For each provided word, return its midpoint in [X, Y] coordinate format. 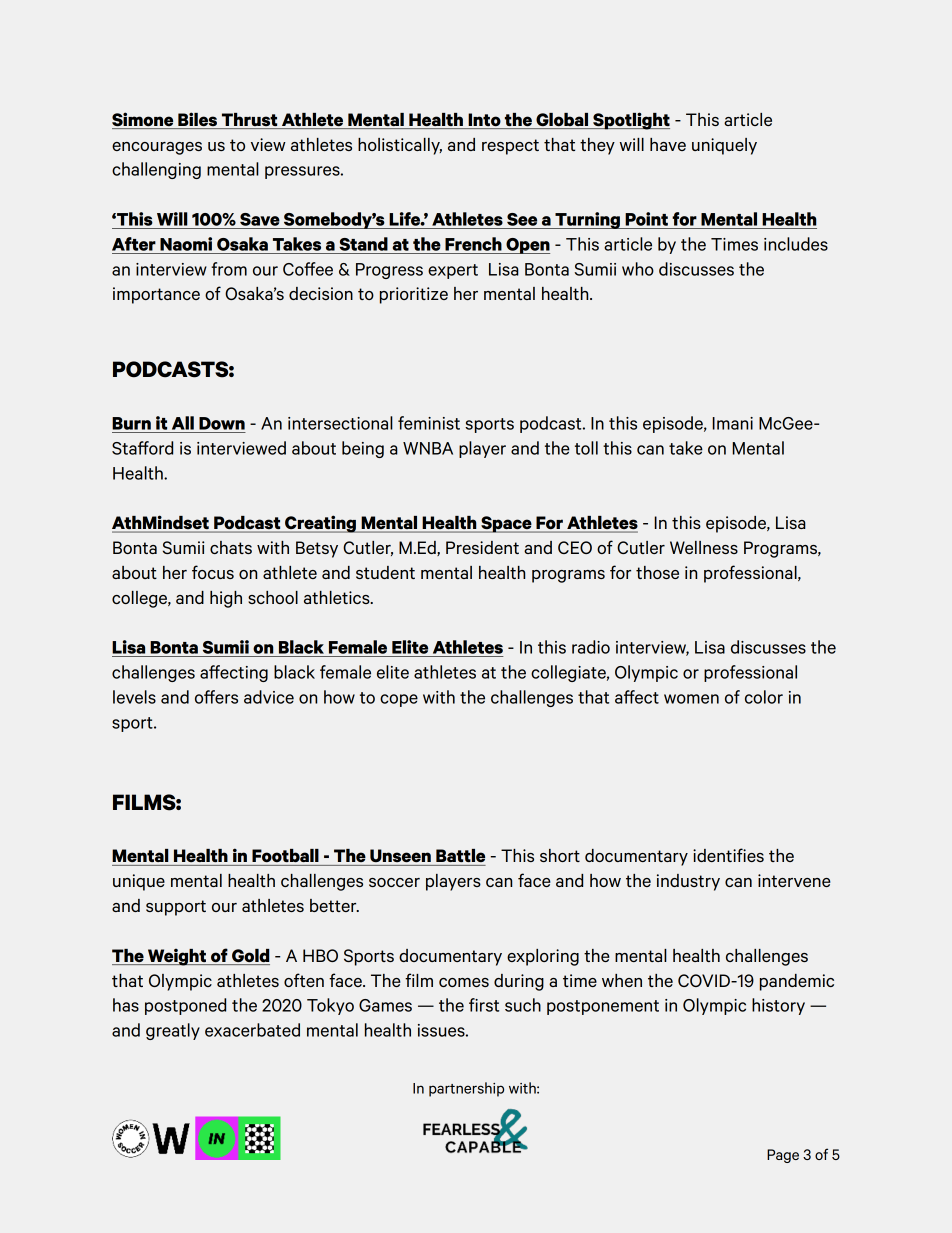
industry [688, 882]
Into [484, 121]
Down [222, 423]
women [691, 699]
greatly [173, 1031]
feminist [429, 423]
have [668, 144]
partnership [466, 1089]
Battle [460, 855]
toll [586, 448]
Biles [198, 120]
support [176, 908]
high [226, 599]
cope [399, 700]
